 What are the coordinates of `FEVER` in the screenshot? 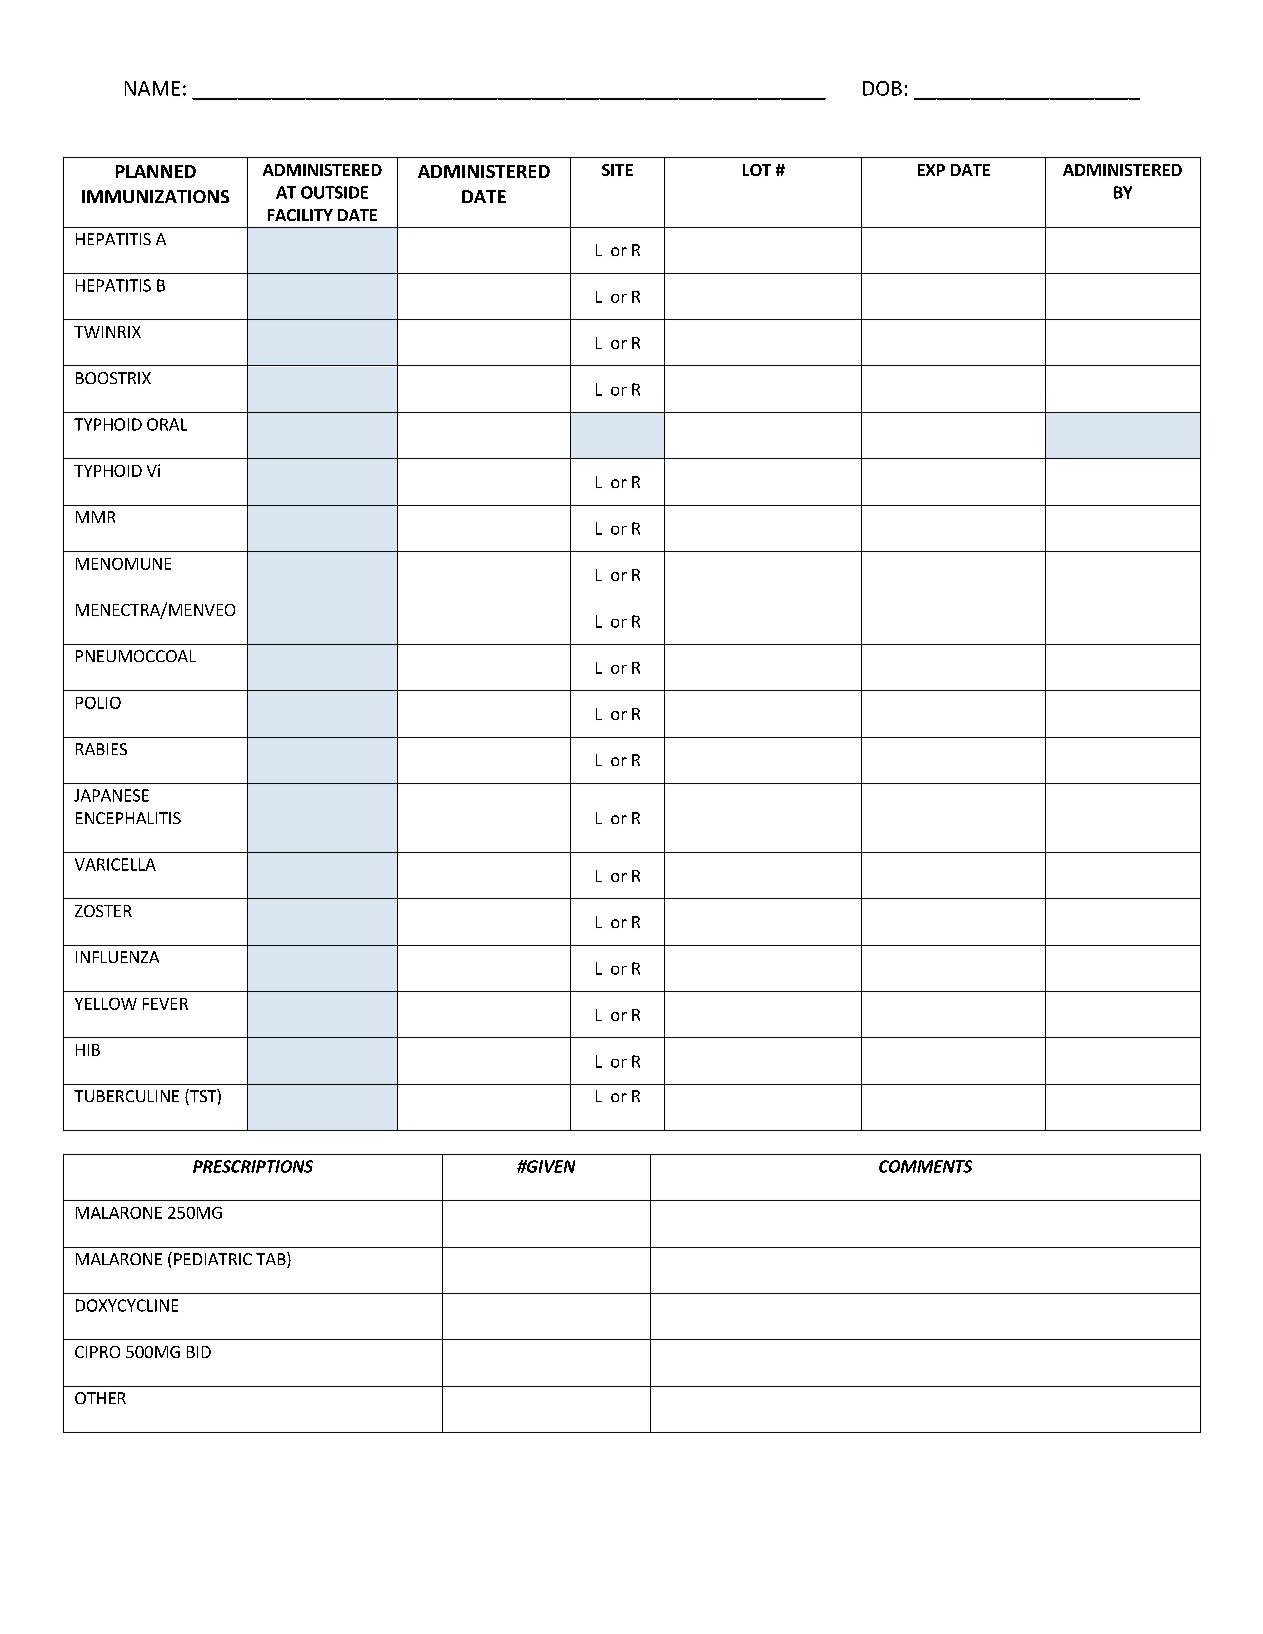 It's located at (165, 1004).
